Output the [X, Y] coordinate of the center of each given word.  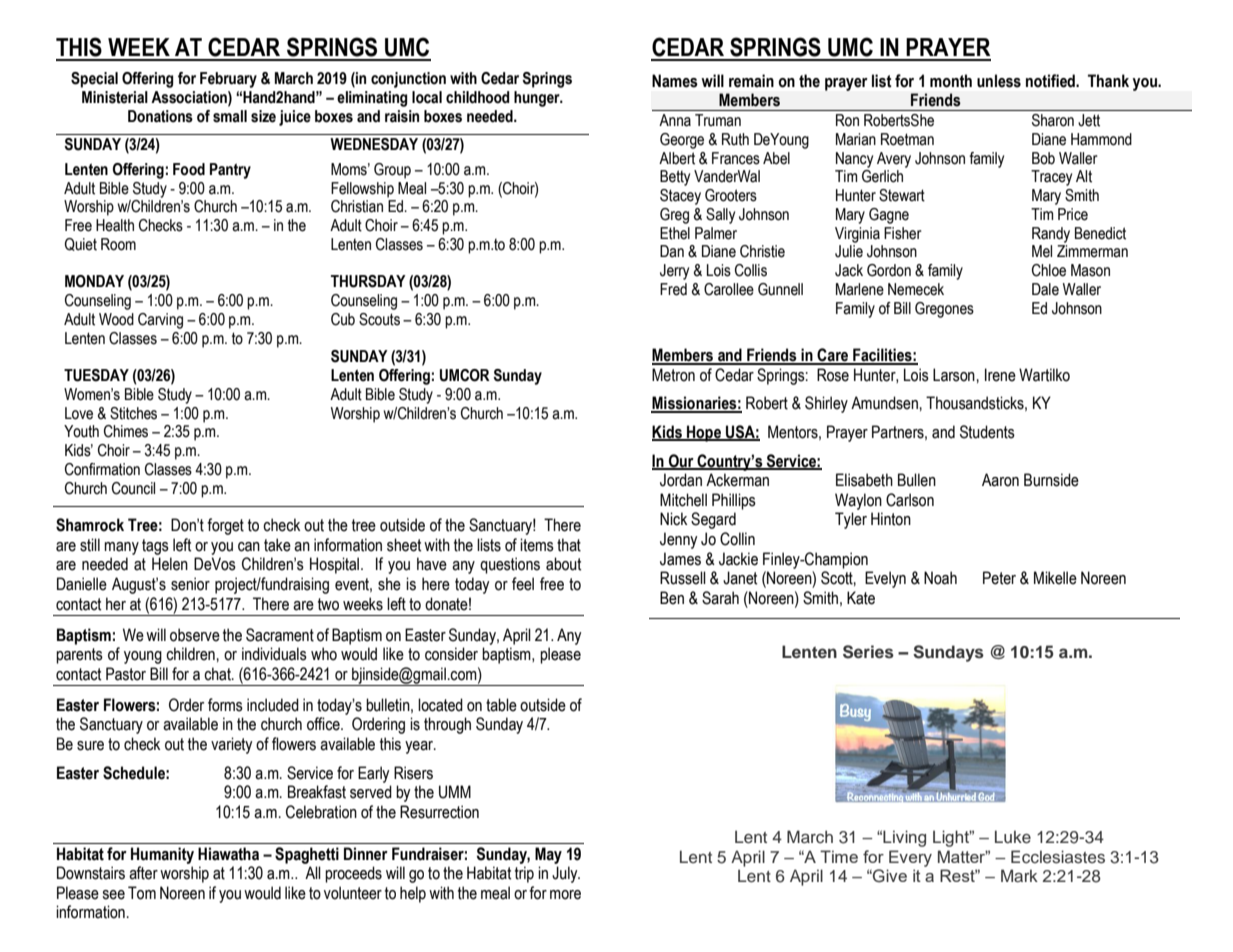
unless [999, 81]
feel [523, 584]
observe [195, 635]
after [143, 873]
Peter [999, 578]
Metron [673, 375]
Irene [1000, 375]
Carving [160, 321]
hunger [538, 99]
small [230, 116]
